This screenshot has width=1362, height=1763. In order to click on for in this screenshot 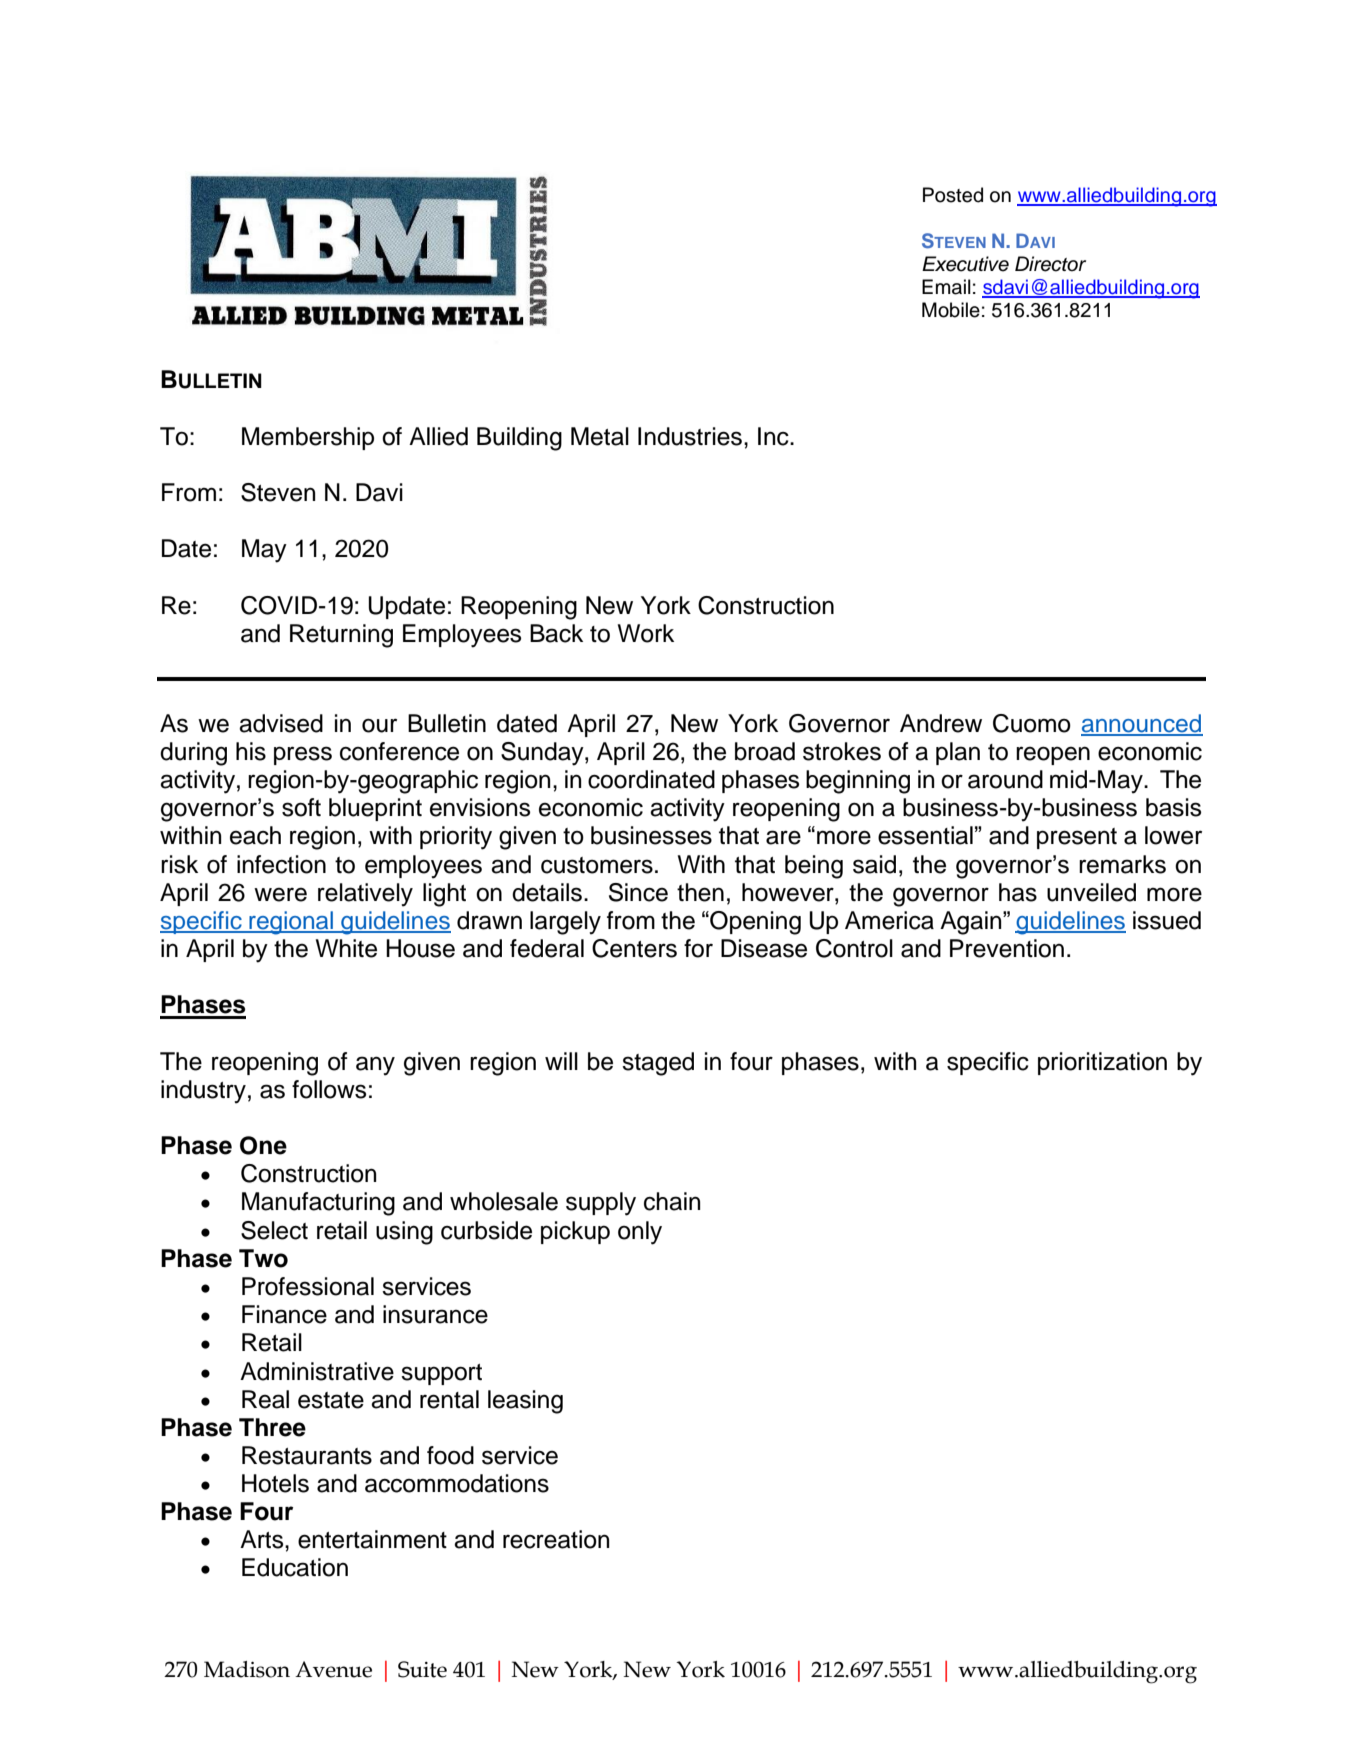, I will do `click(698, 948)`.
